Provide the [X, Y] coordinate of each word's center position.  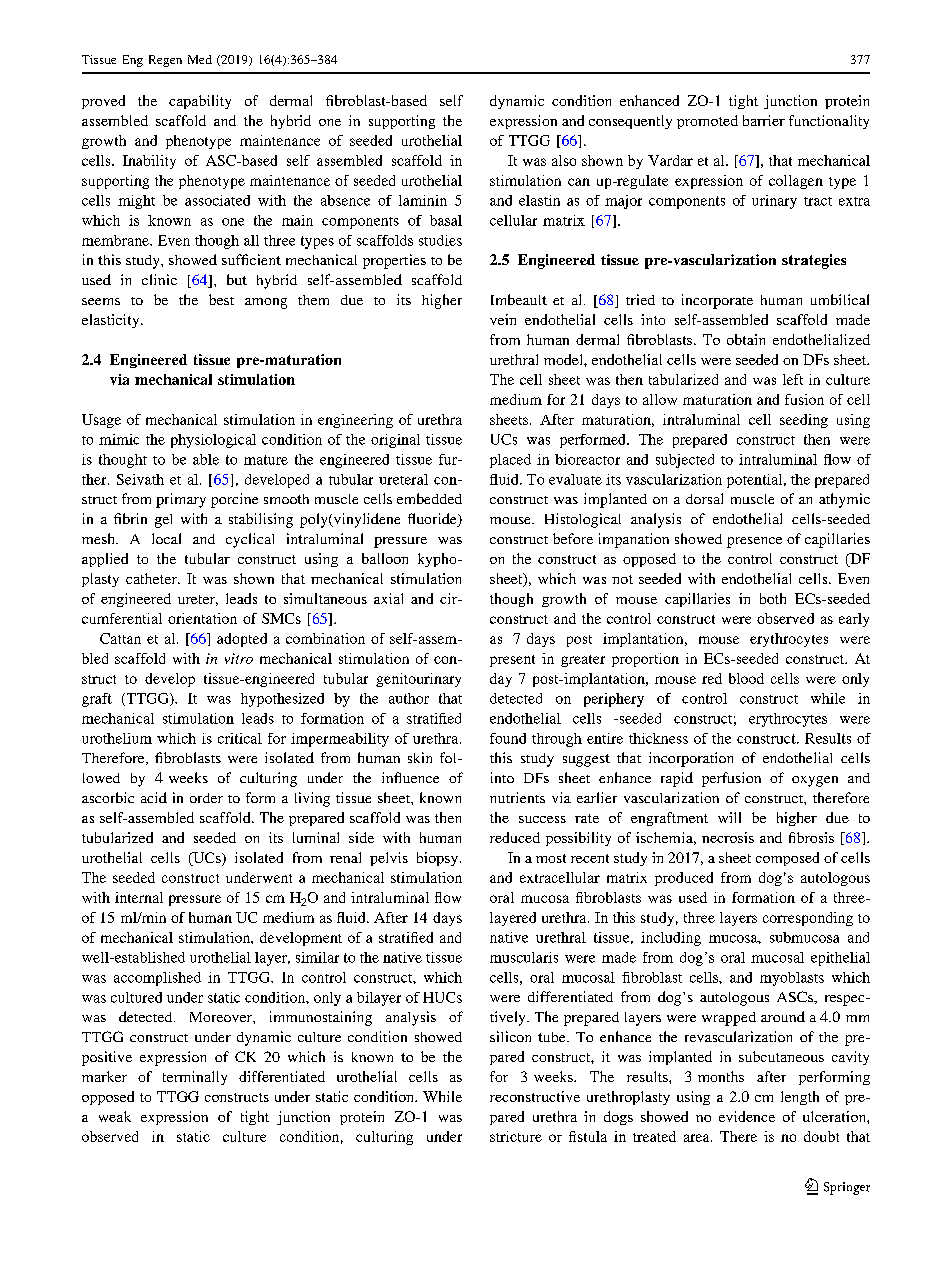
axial [388, 598]
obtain [746, 339]
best [221, 299]
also [564, 160]
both [773, 598]
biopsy [437, 859]
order [206, 798]
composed [787, 859]
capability [200, 102]
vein [503, 319]
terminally [195, 1078]
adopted [242, 640]
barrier [764, 120]
